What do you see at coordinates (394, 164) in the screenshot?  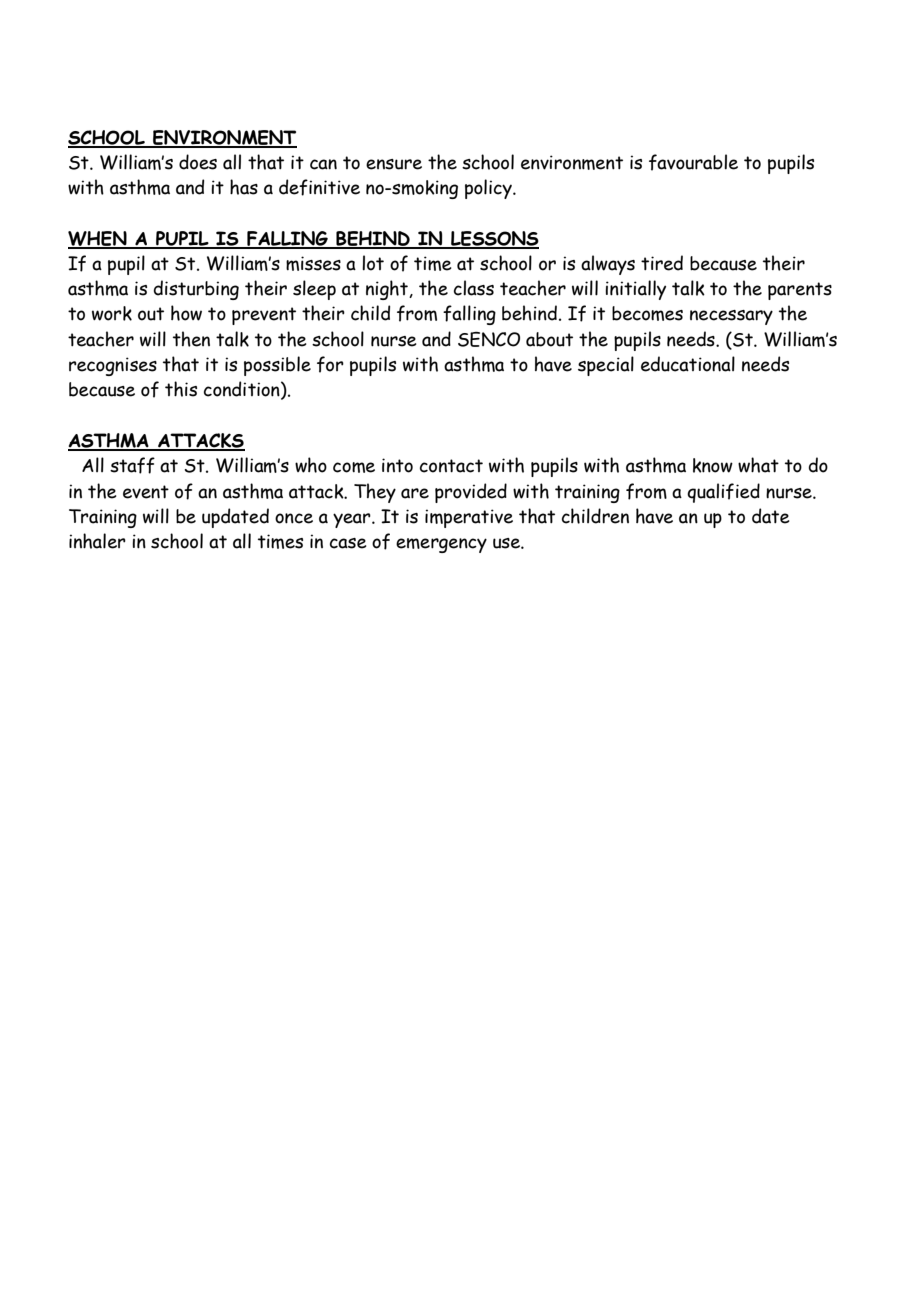 I see `ensure` at bounding box center [394, 164].
